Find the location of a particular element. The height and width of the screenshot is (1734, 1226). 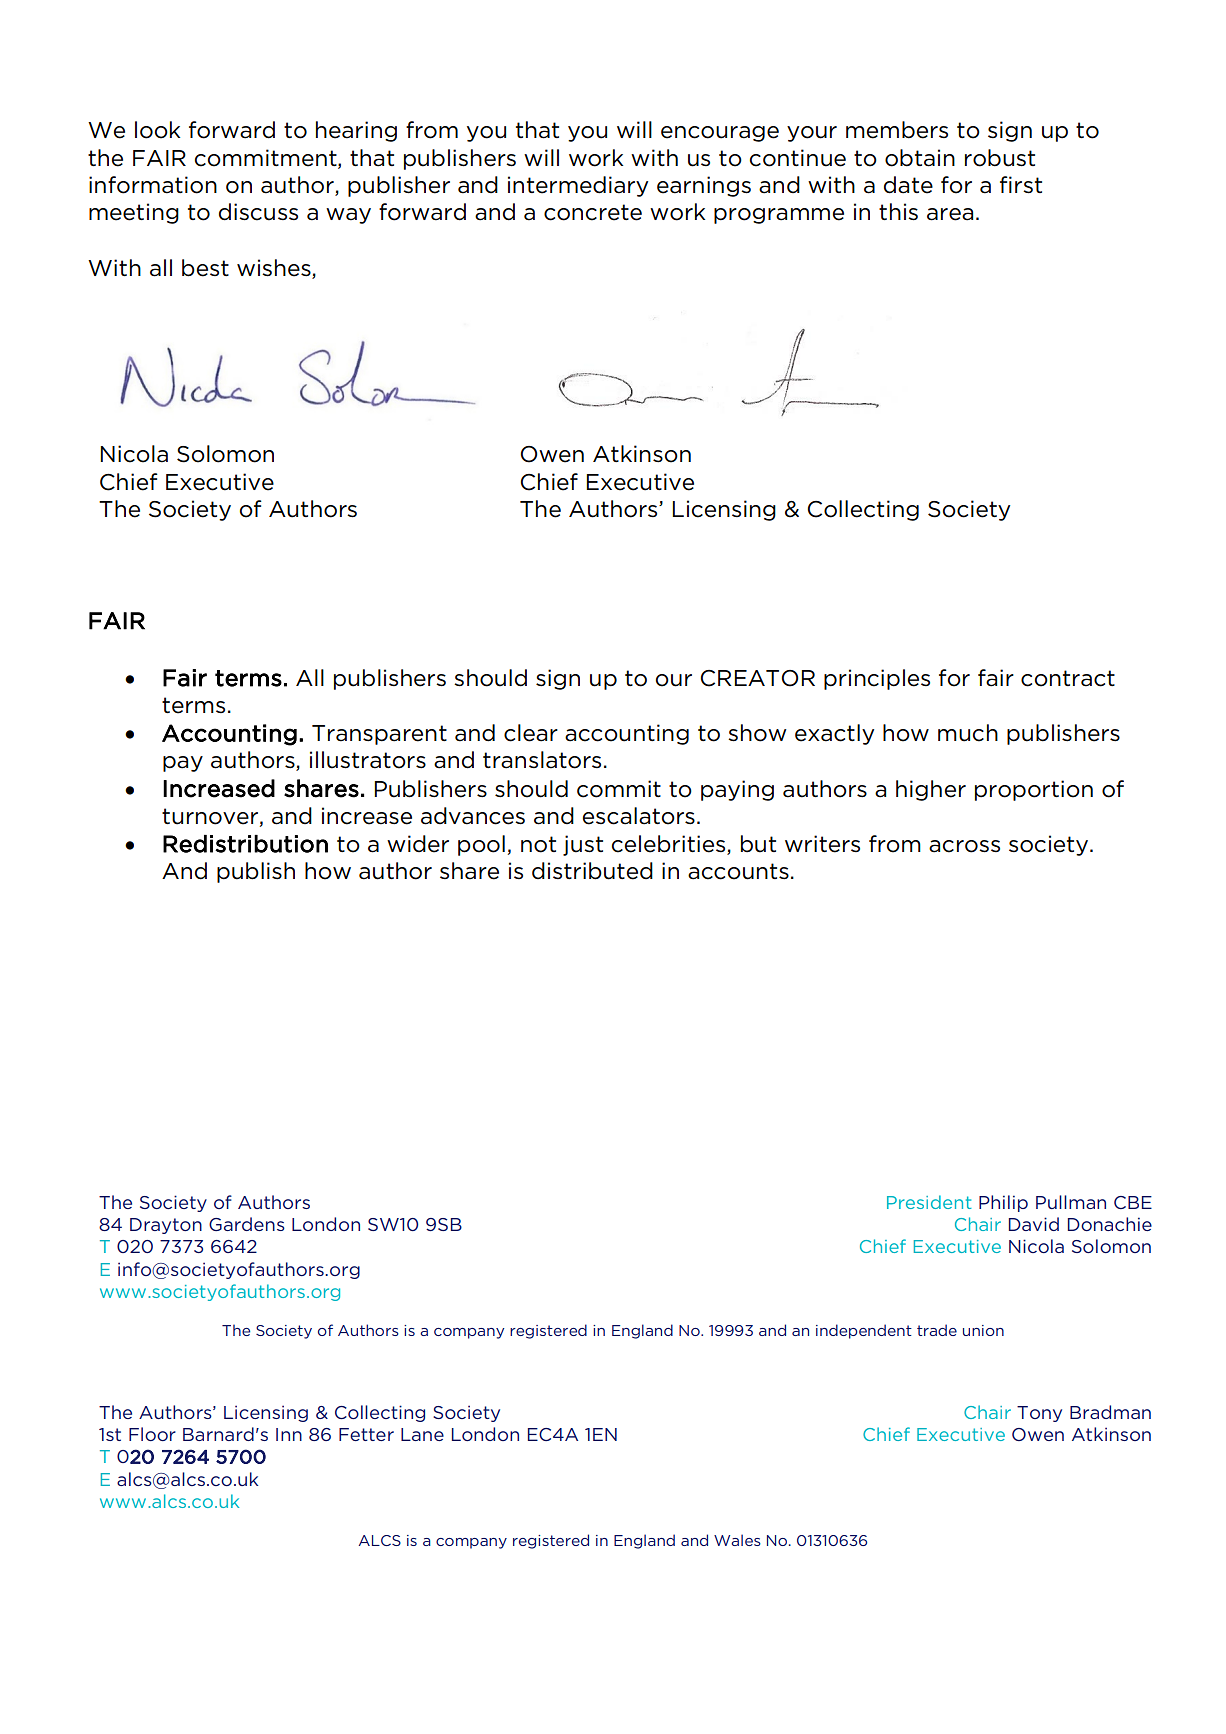

contract is located at coordinates (1068, 678).
